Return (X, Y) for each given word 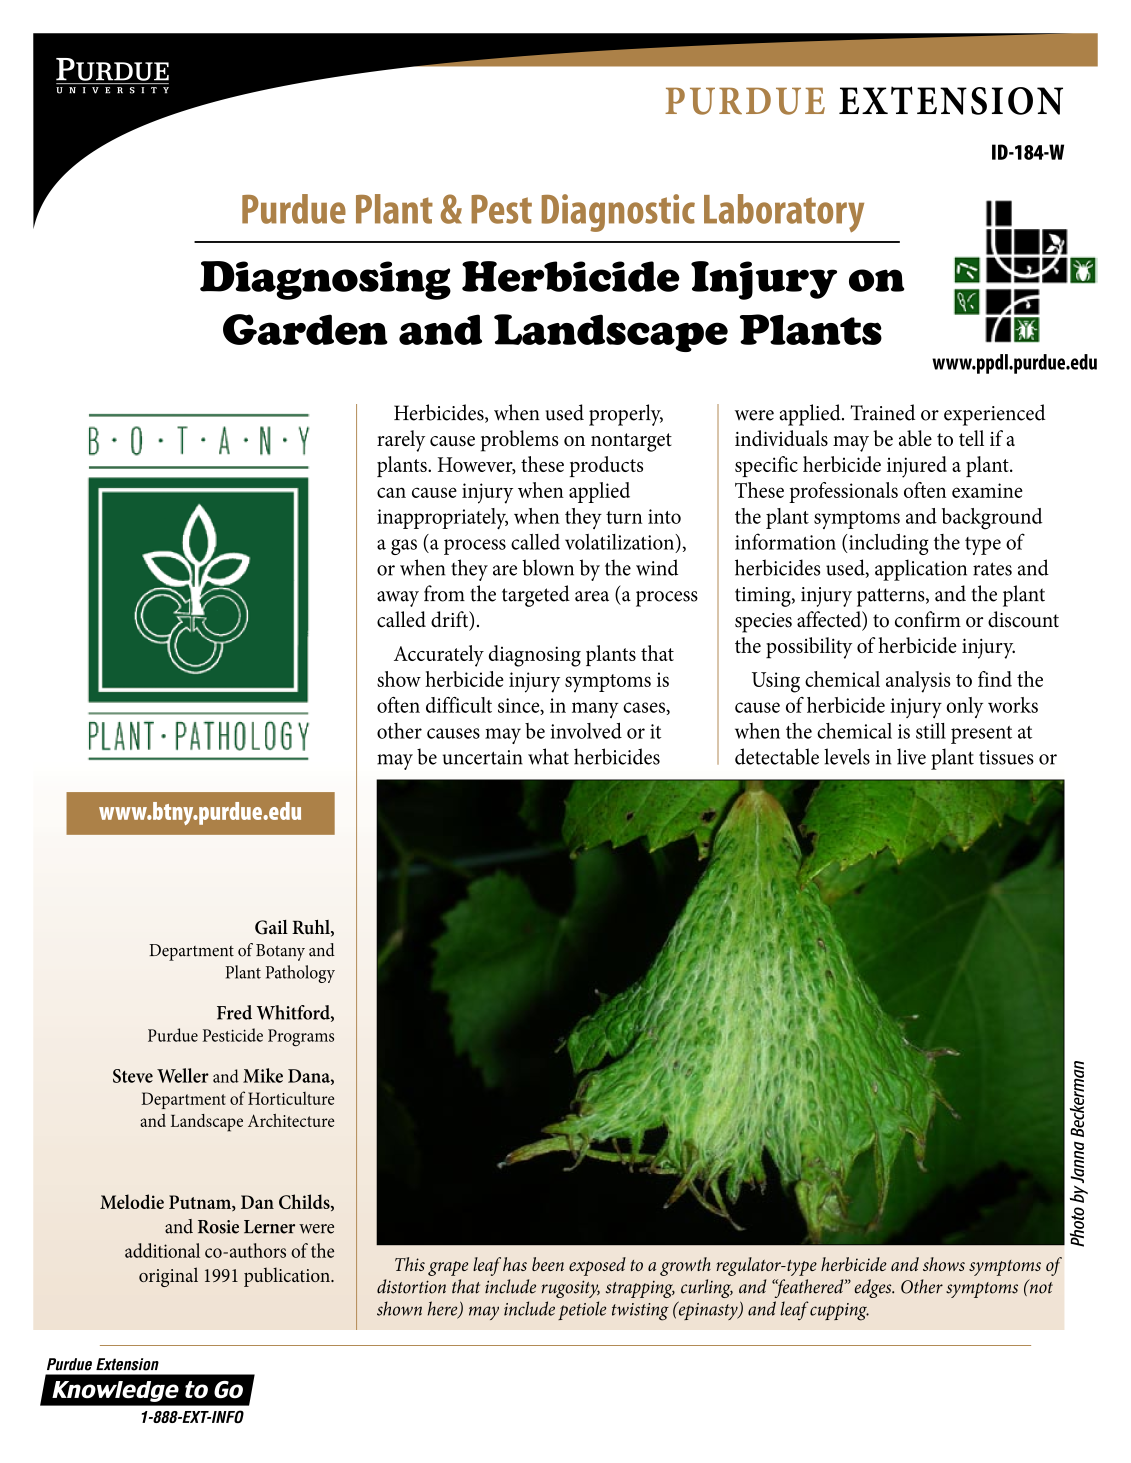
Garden (305, 329)
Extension (951, 100)
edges (874, 1288)
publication (288, 1277)
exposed (597, 1266)
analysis (918, 682)
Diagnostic (618, 213)
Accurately (439, 656)
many (595, 710)
